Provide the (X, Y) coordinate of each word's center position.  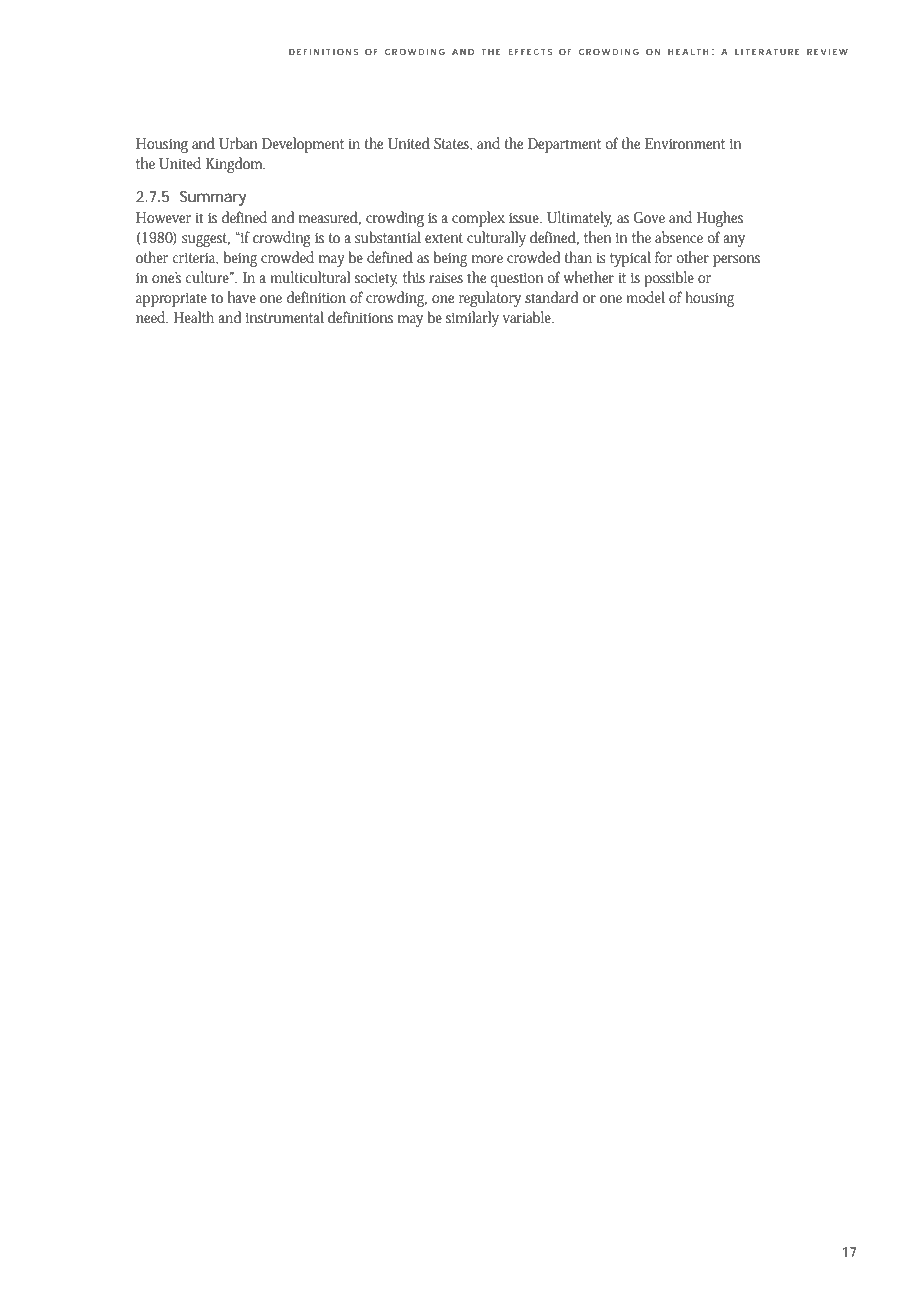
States (453, 144)
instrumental (285, 317)
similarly (472, 319)
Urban (238, 143)
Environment (685, 143)
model (645, 297)
